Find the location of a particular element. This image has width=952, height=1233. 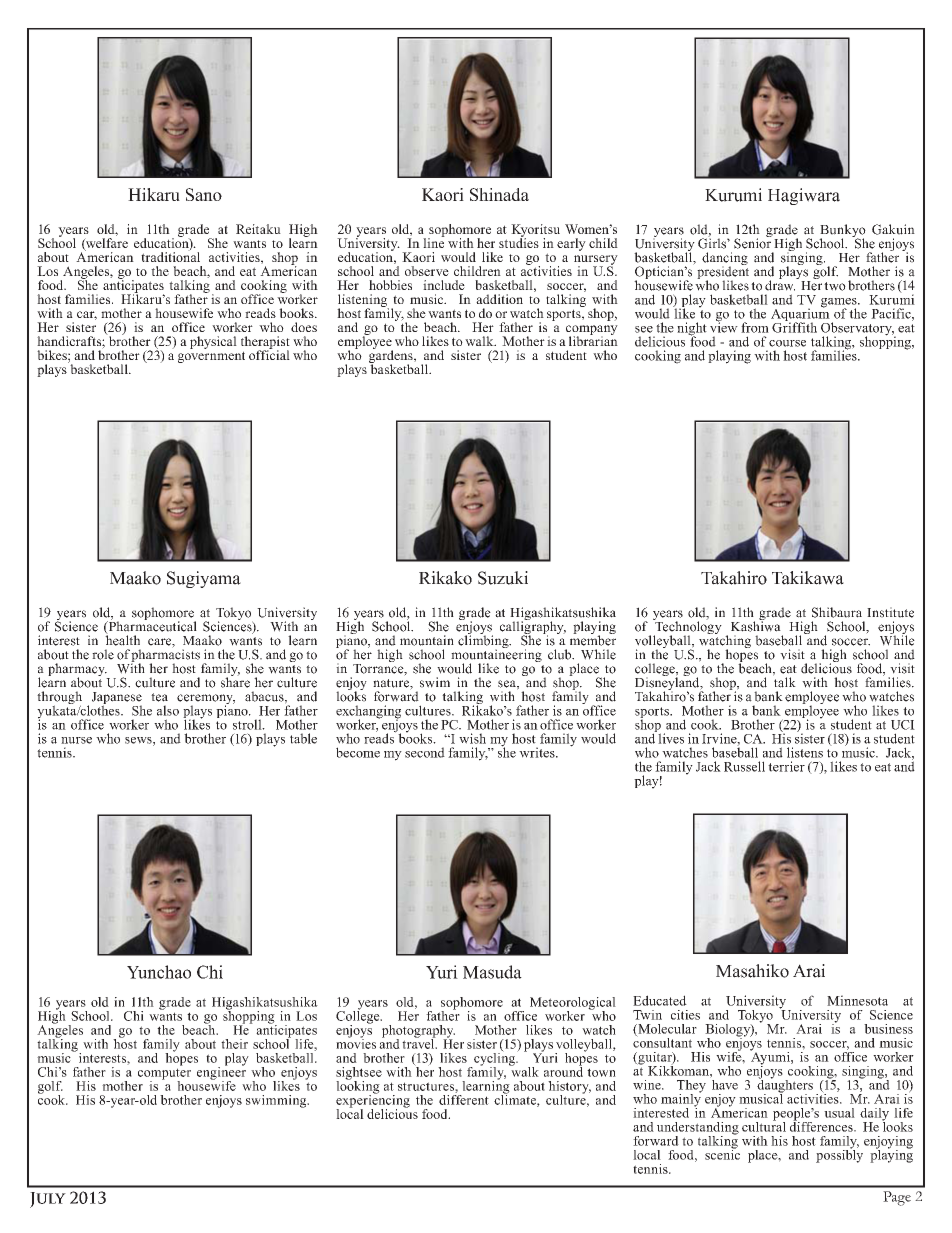

different is located at coordinates (464, 1098).
